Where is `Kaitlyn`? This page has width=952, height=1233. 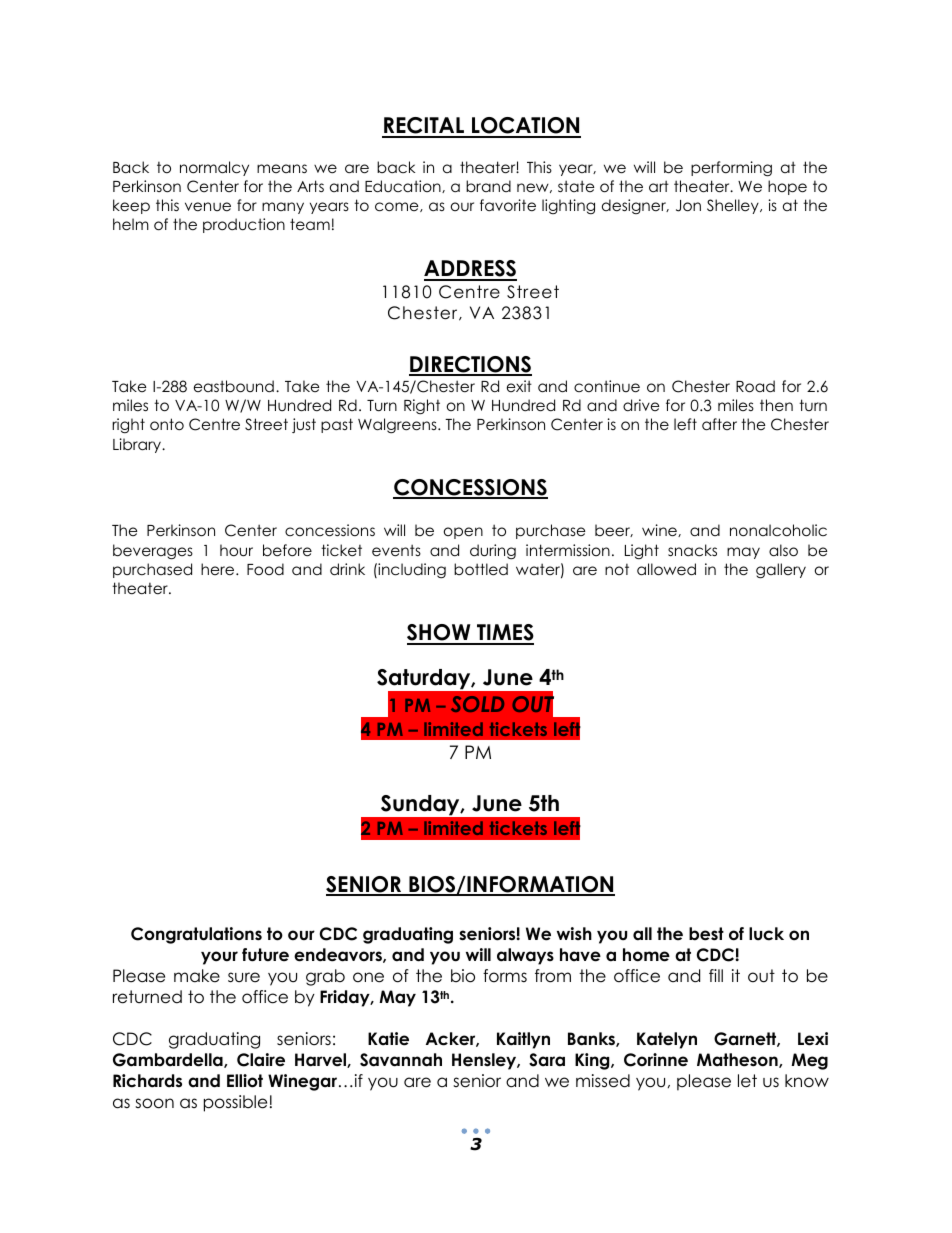
Kaitlyn is located at coordinates (523, 1040).
